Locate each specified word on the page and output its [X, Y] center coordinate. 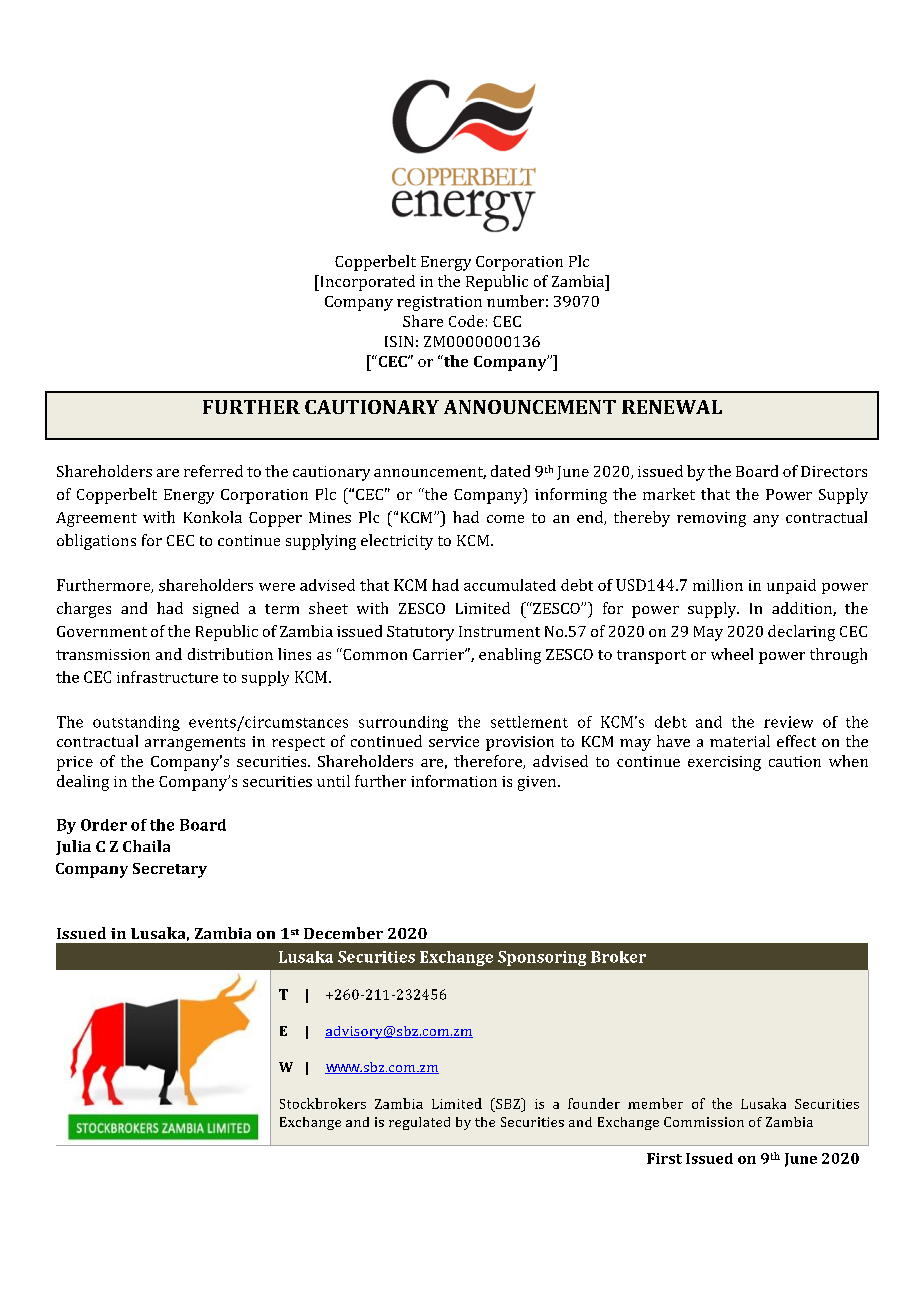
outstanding [136, 723]
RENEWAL [672, 407]
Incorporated [366, 283]
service [454, 741]
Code [466, 321]
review [788, 722]
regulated [419, 1123]
